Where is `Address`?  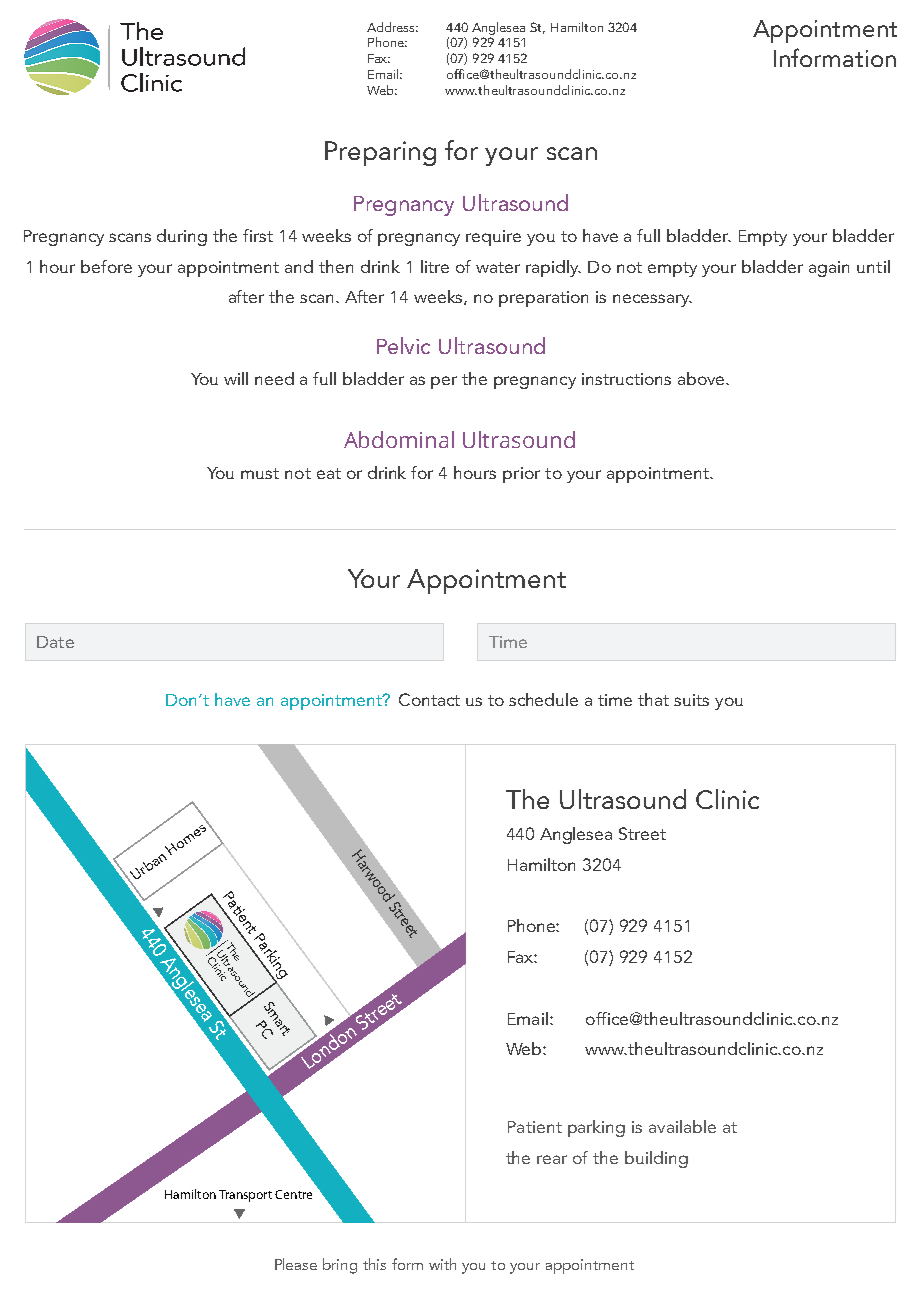 Address is located at coordinates (392, 27).
